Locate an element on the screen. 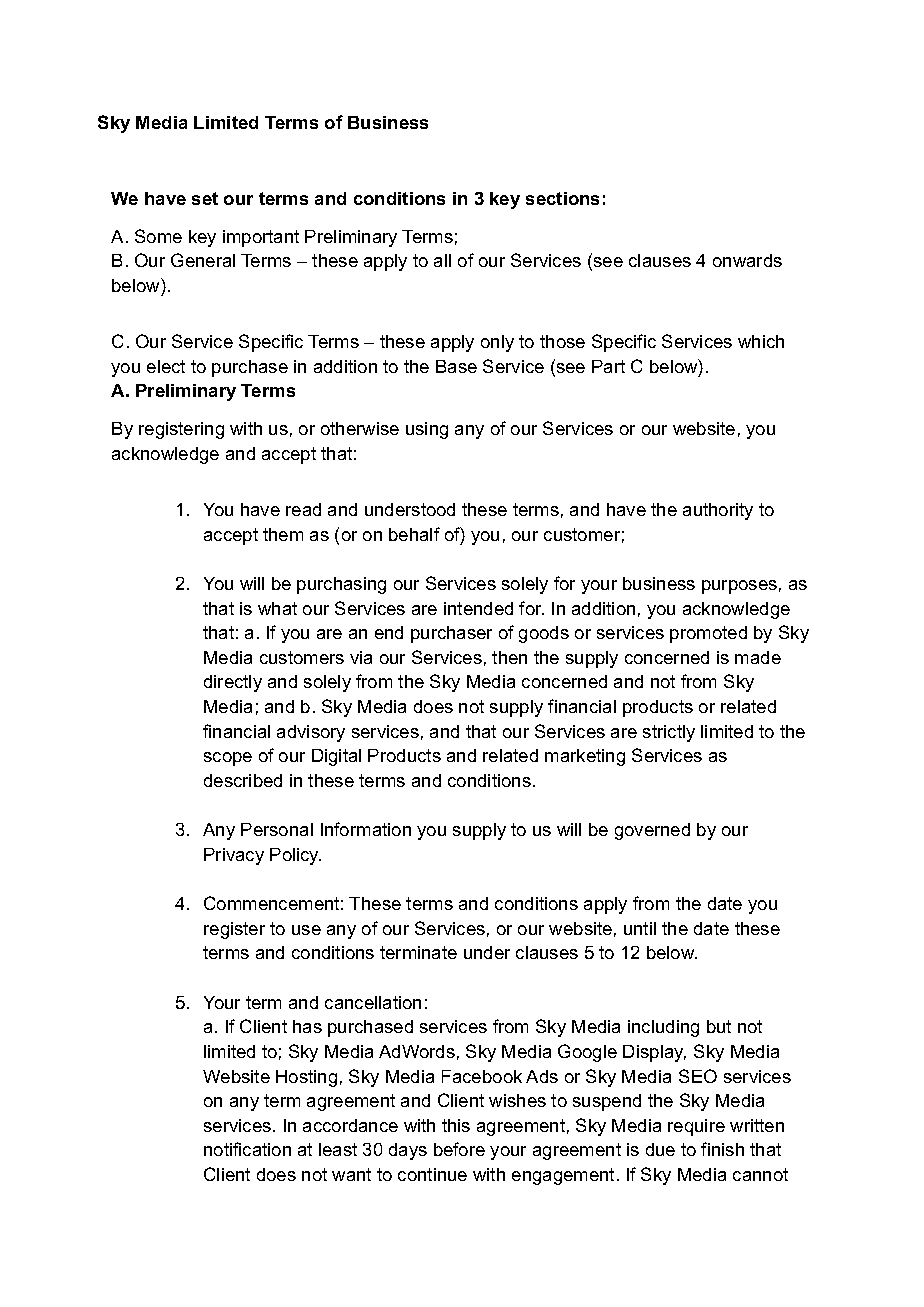 Image resolution: width=924 pixels, height=1307 pixels. directly is located at coordinates (233, 683).
